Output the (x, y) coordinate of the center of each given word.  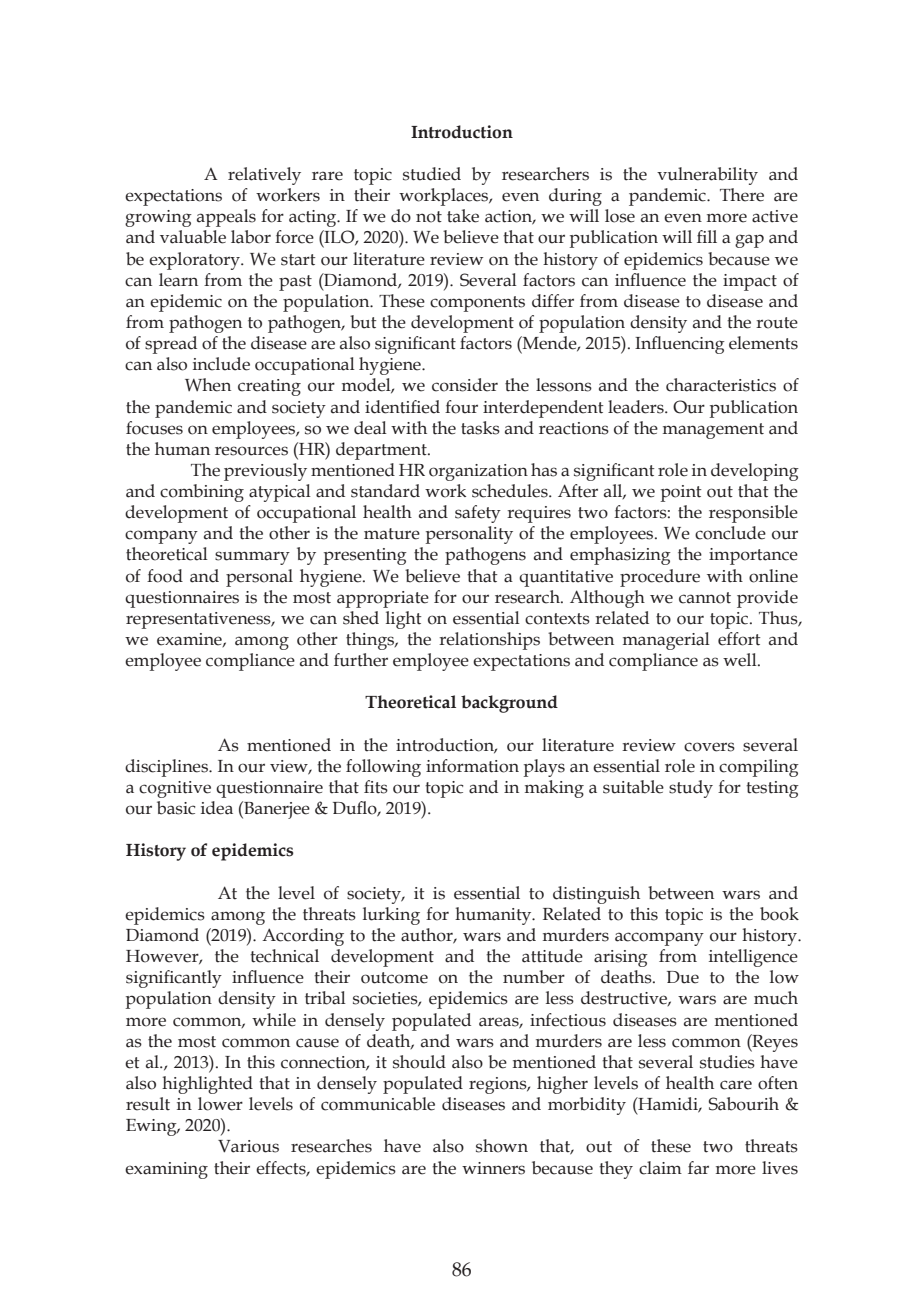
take (463, 216)
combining (202, 493)
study (691, 789)
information (472, 766)
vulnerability (707, 176)
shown (502, 1146)
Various (248, 1146)
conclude (730, 533)
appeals (226, 218)
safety (478, 514)
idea (217, 808)
